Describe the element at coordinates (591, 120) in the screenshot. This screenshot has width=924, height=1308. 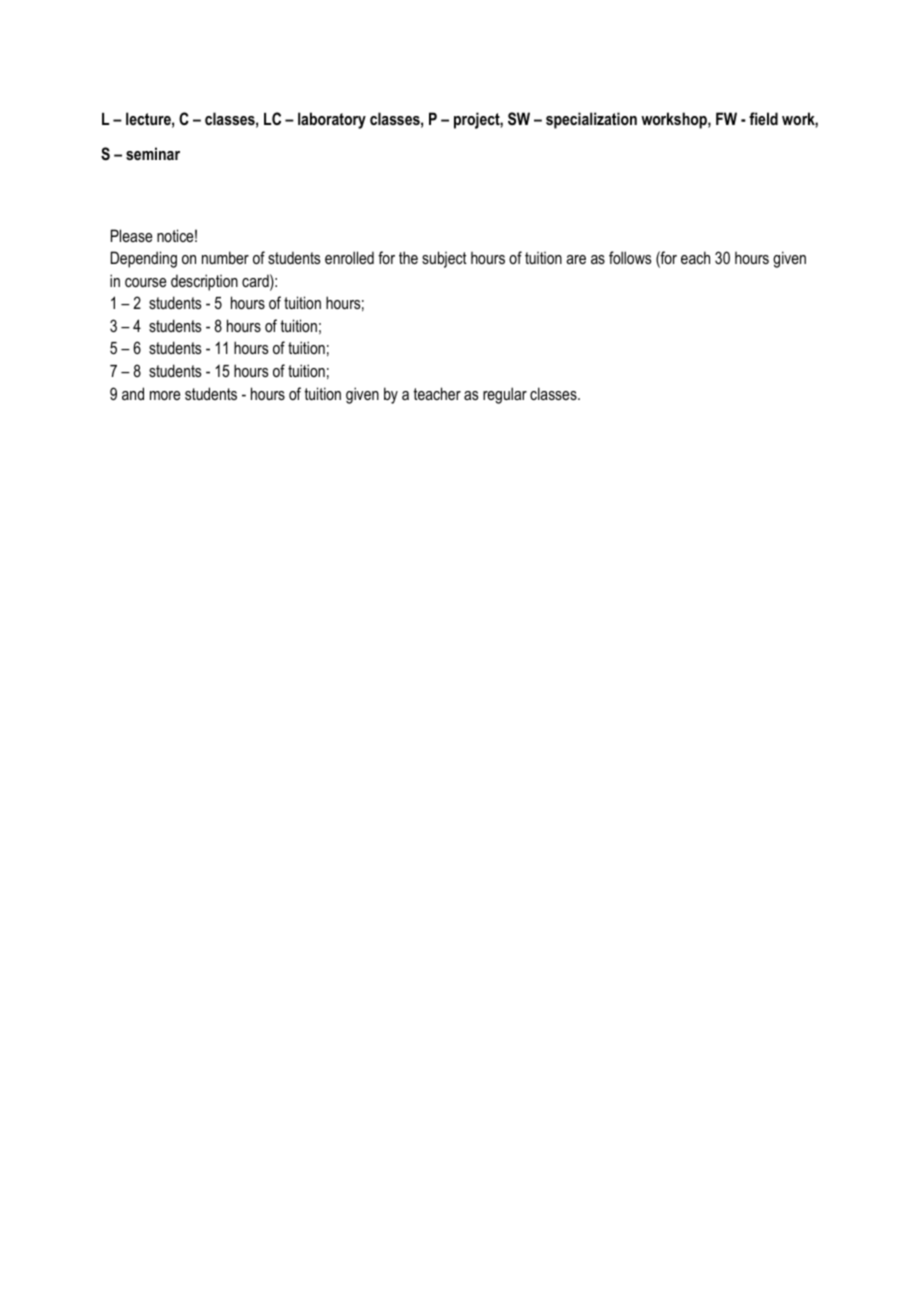
I see `specialization` at that location.
